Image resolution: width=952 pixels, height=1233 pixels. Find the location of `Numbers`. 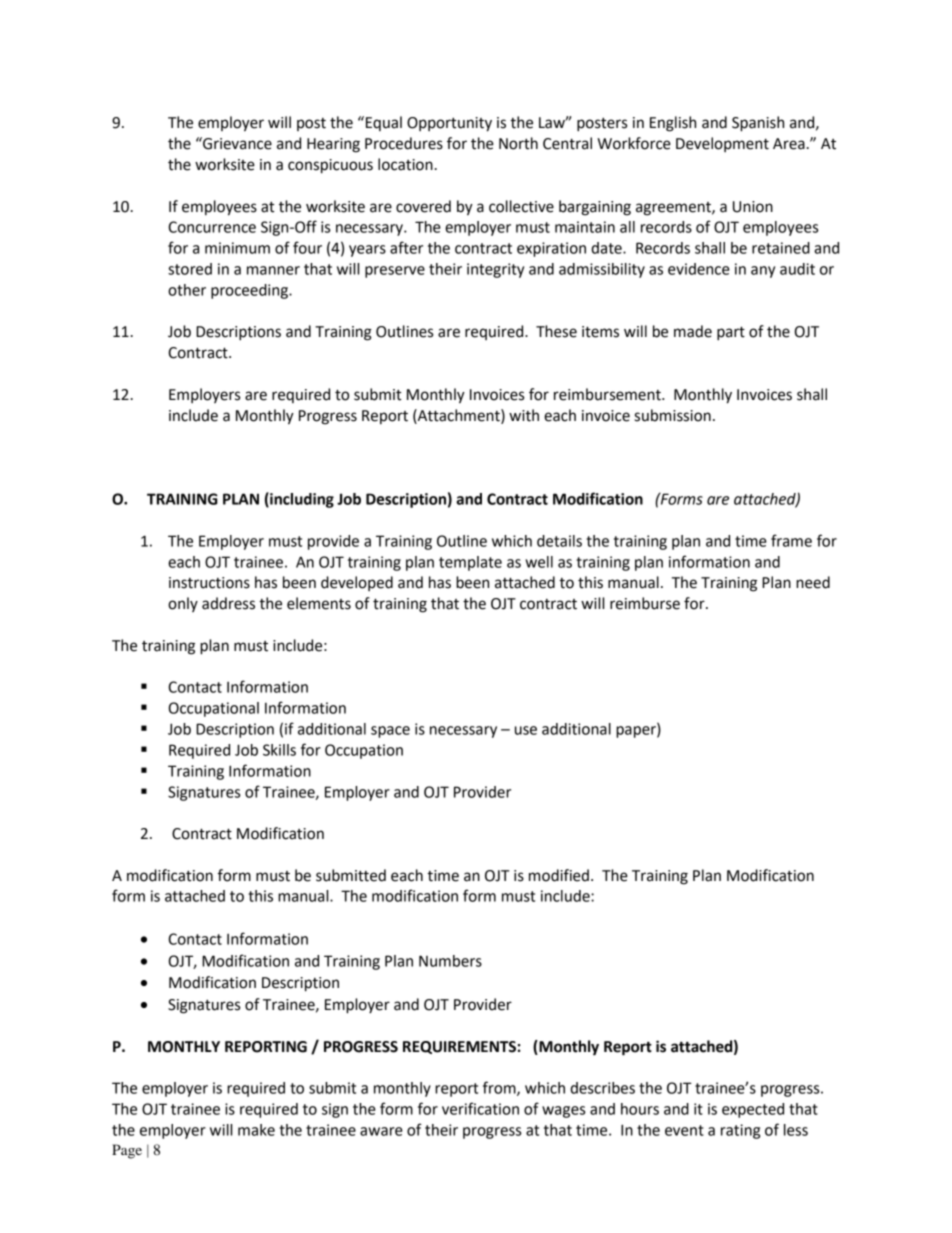

Numbers is located at coordinates (450, 961).
